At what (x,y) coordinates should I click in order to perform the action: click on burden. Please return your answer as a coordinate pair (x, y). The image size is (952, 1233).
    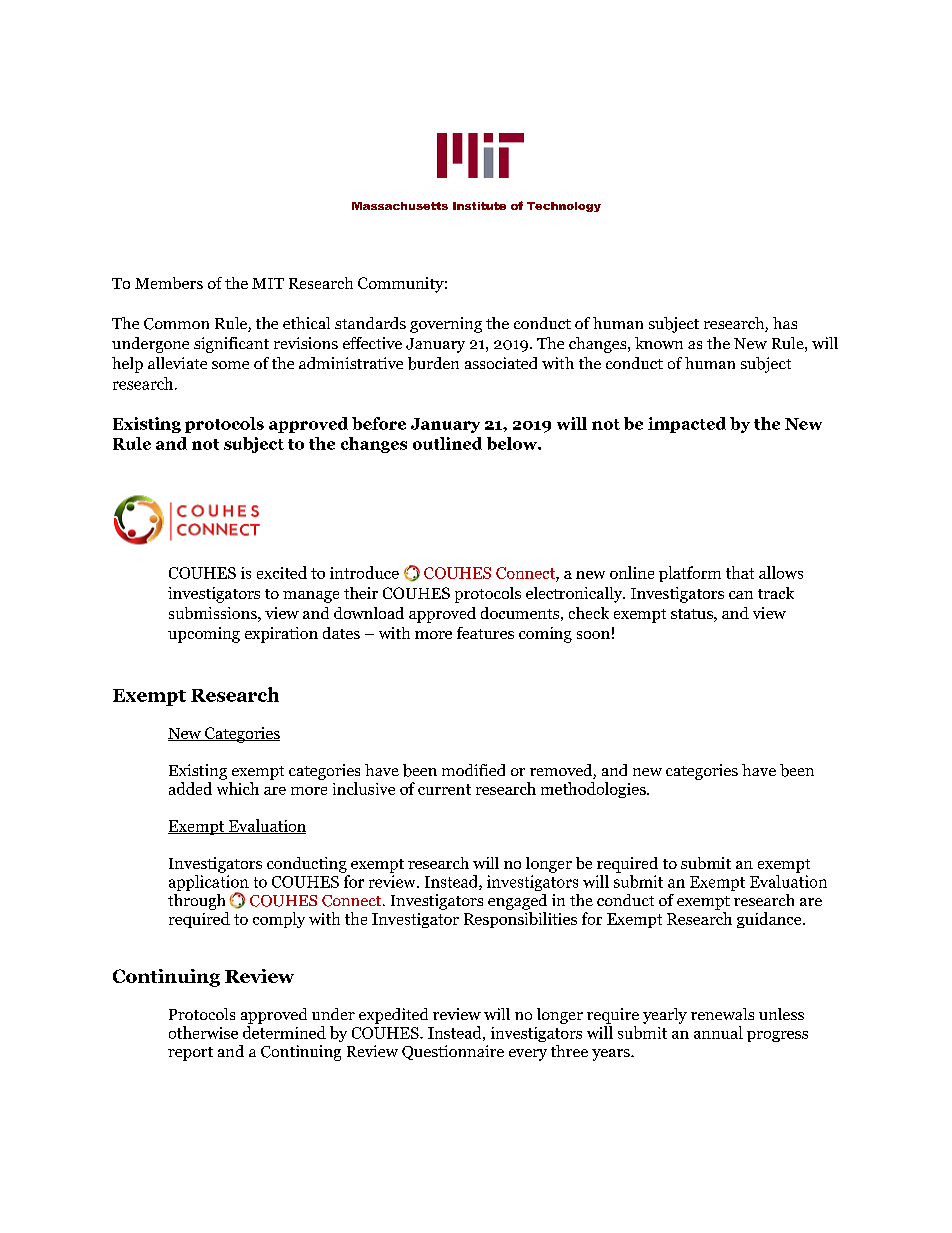
    Looking at the image, I should click on (433, 363).
